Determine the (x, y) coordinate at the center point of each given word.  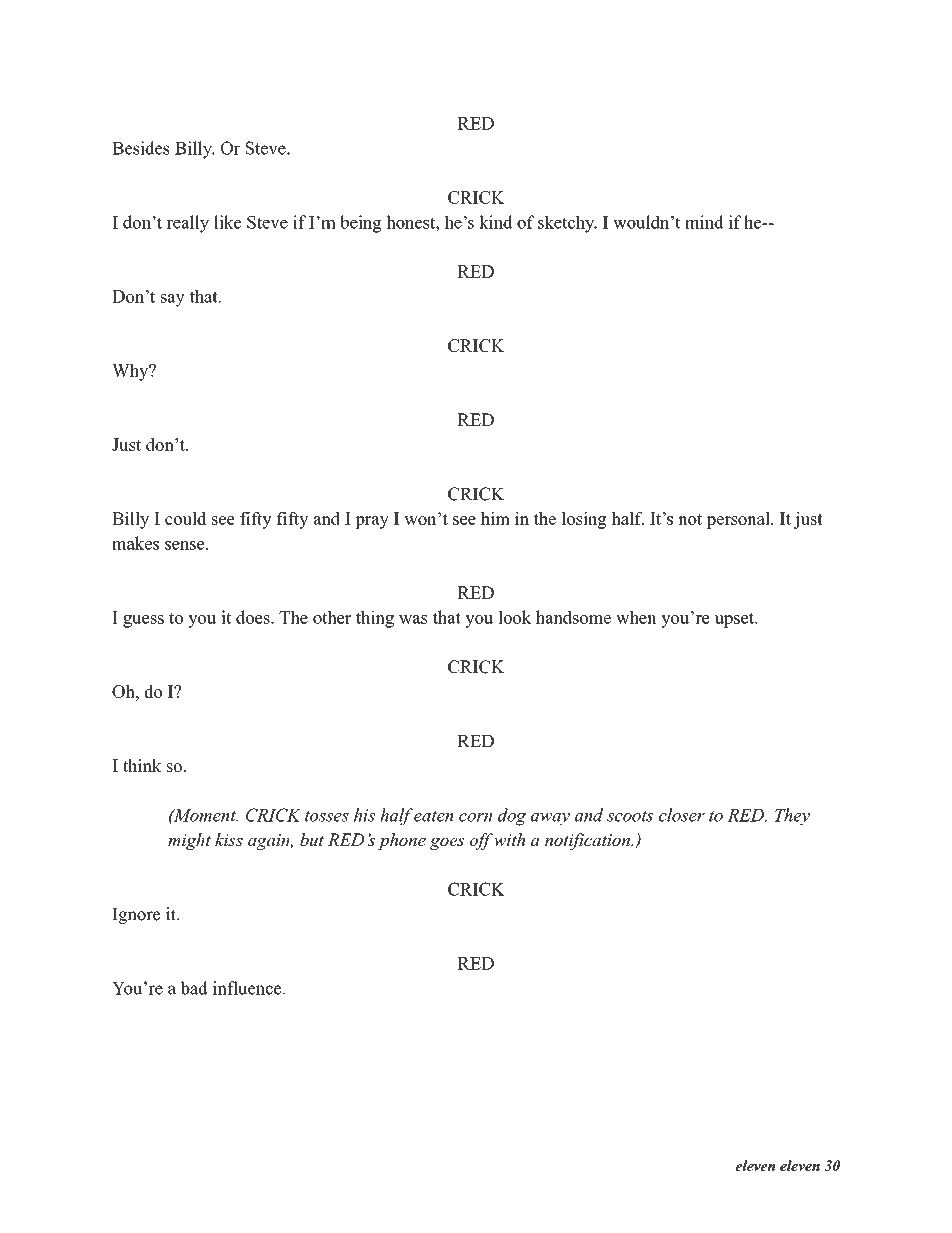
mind (704, 222)
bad (194, 988)
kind (495, 222)
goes (447, 843)
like (227, 222)
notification (588, 841)
